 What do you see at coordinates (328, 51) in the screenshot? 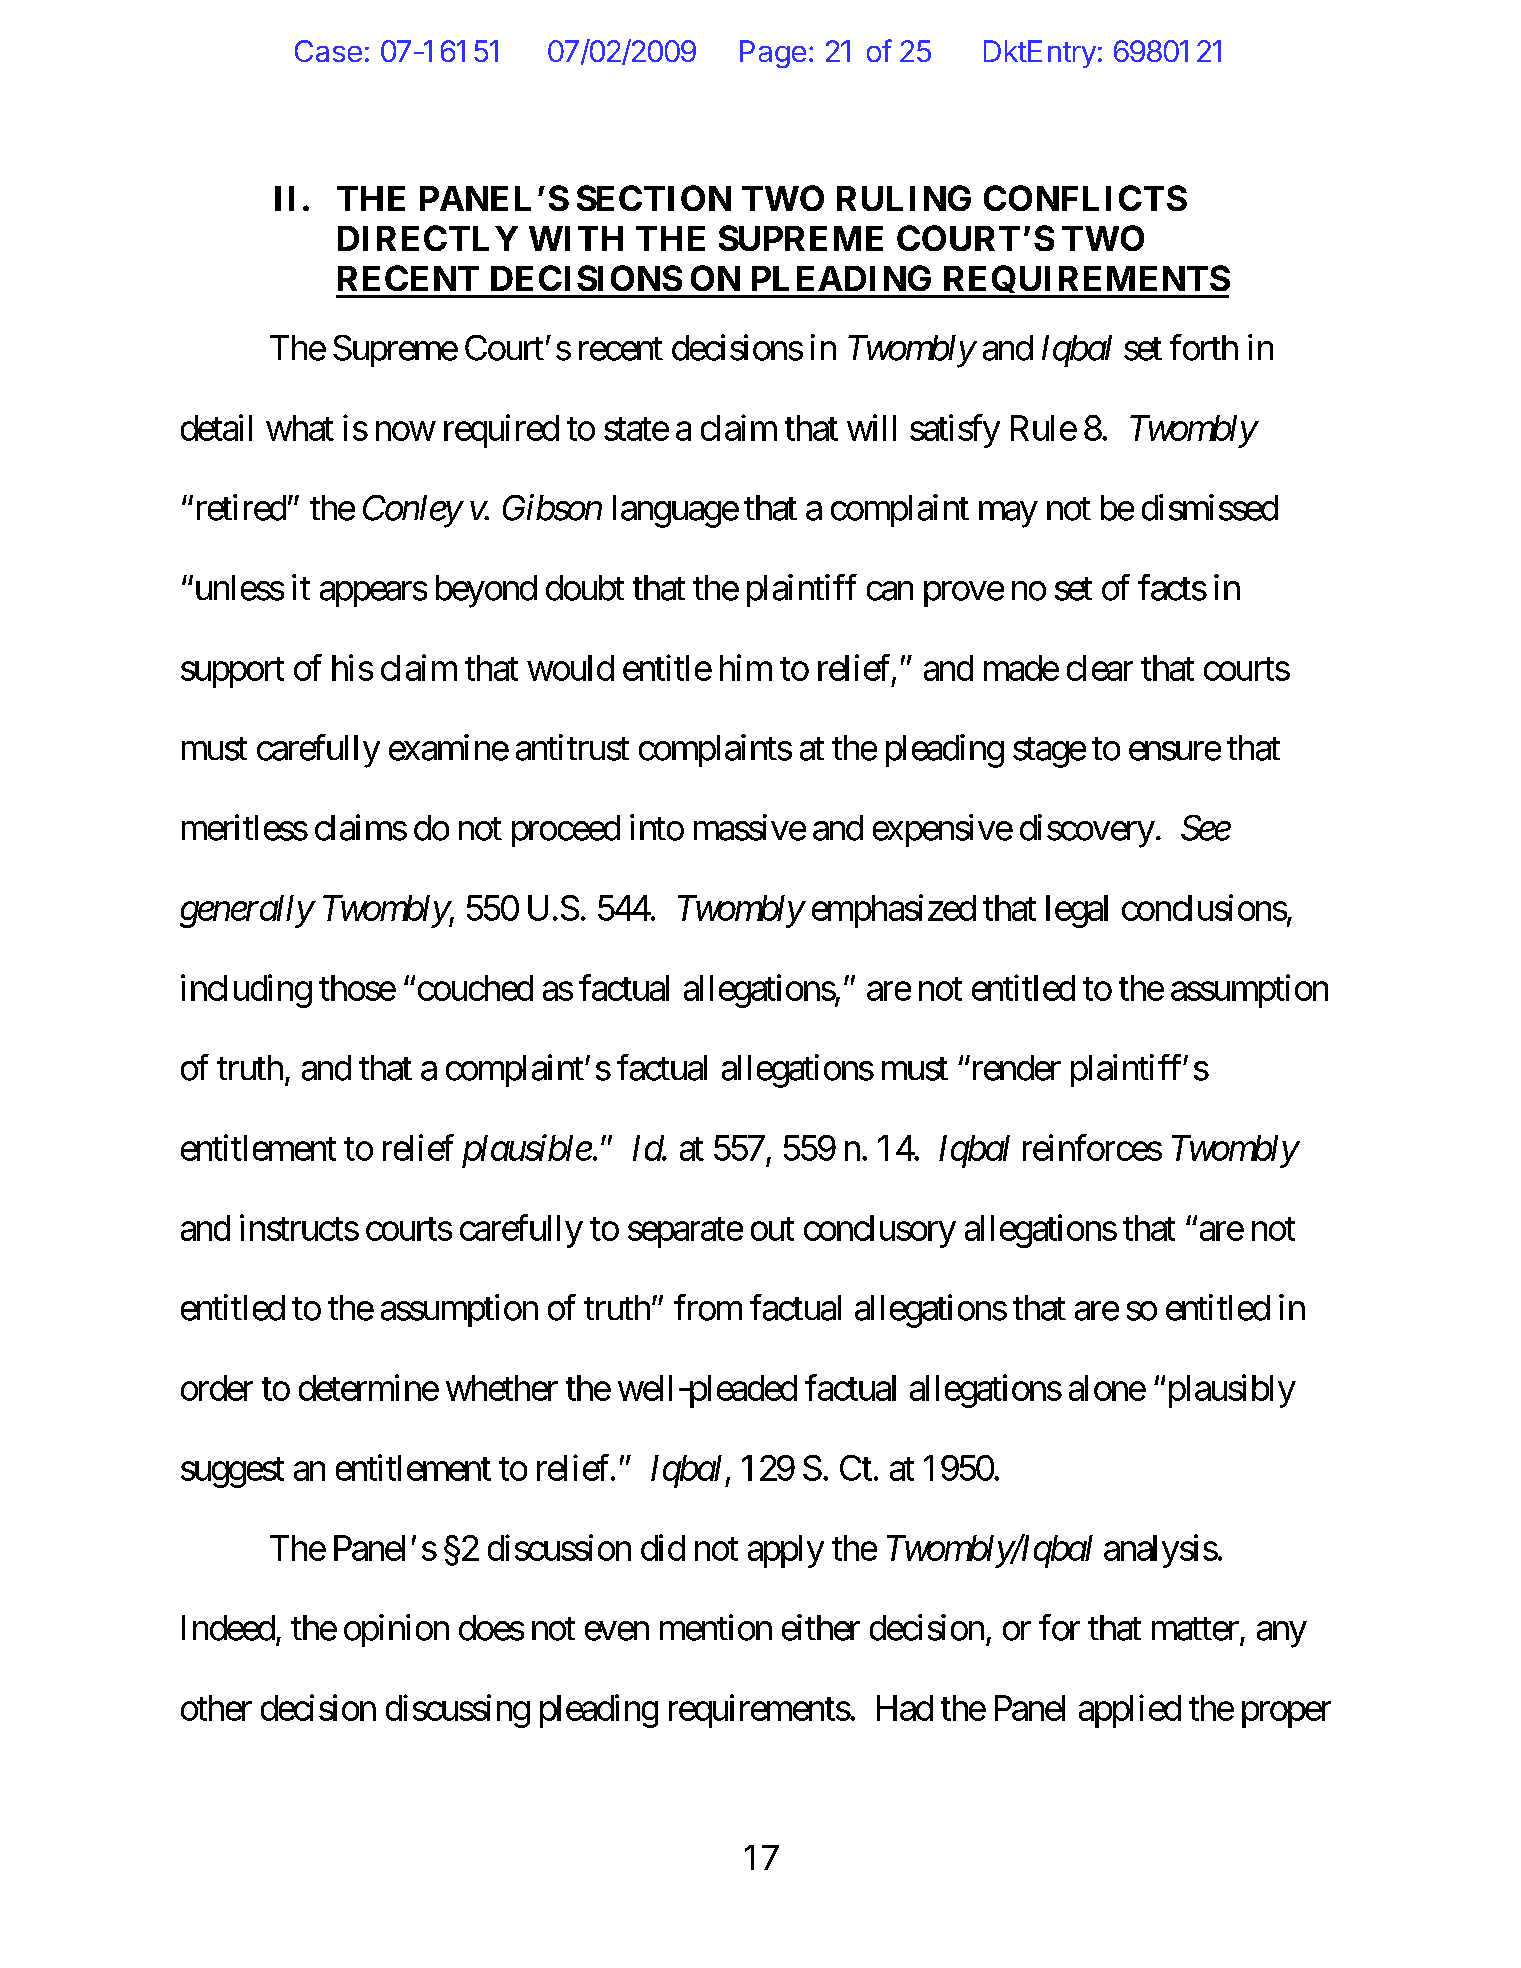
I see `Case` at bounding box center [328, 51].
